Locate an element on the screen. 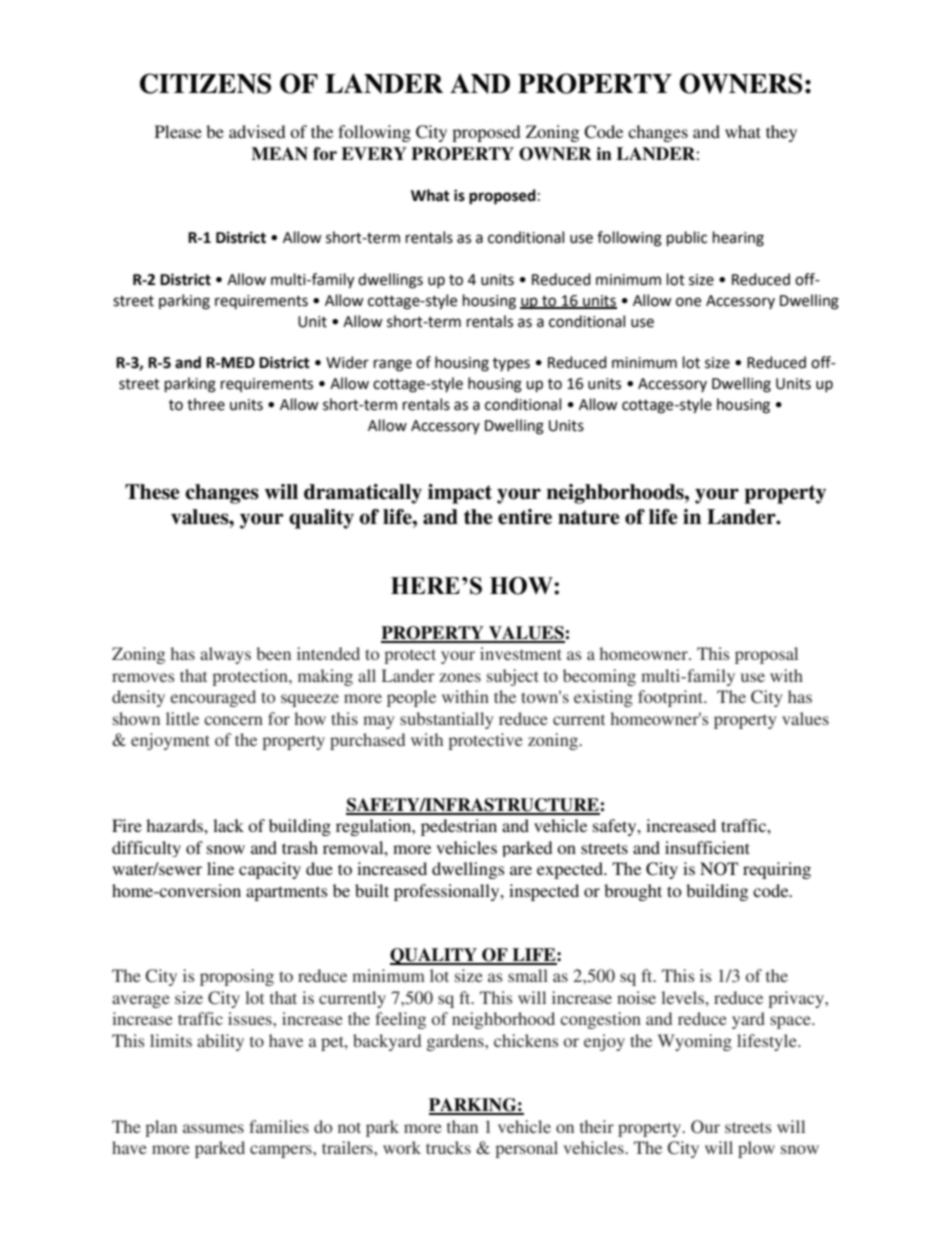 Image resolution: width=952 pixels, height=1233 pixels. they is located at coordinates (781, 133).
